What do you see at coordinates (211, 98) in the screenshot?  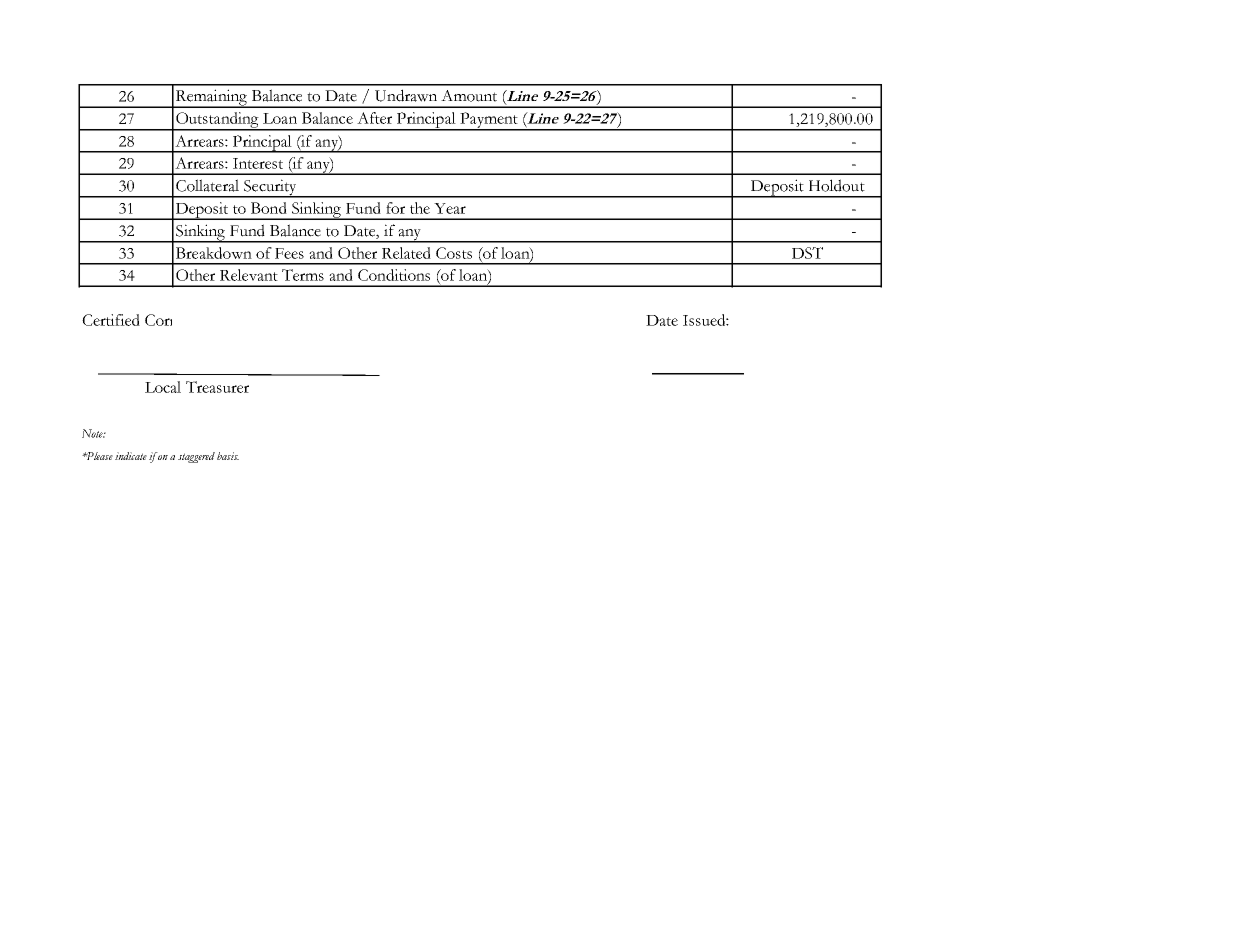 I see `Remaining` at bounding box center [211, 98].
